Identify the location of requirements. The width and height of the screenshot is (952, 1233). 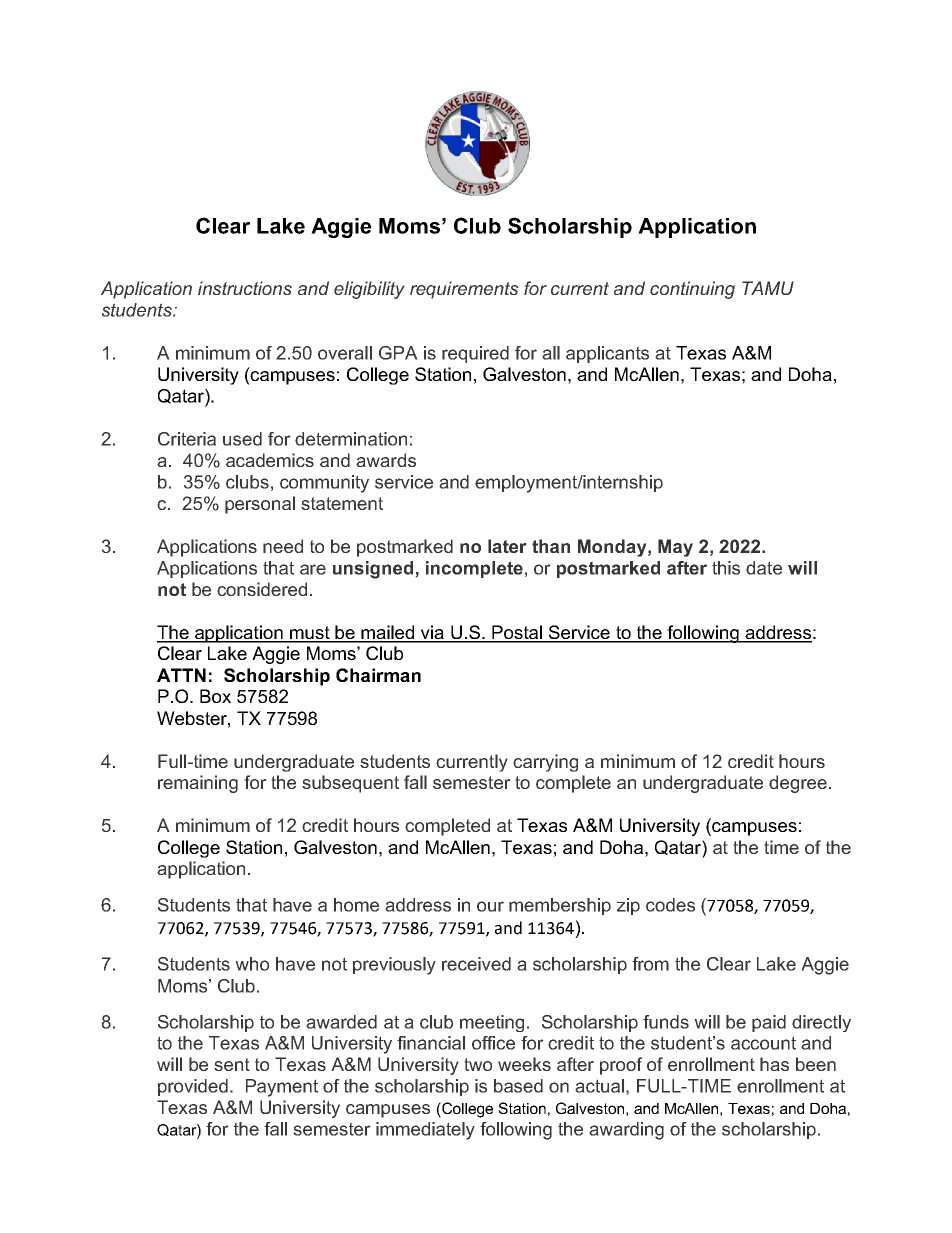
(464, 290).
